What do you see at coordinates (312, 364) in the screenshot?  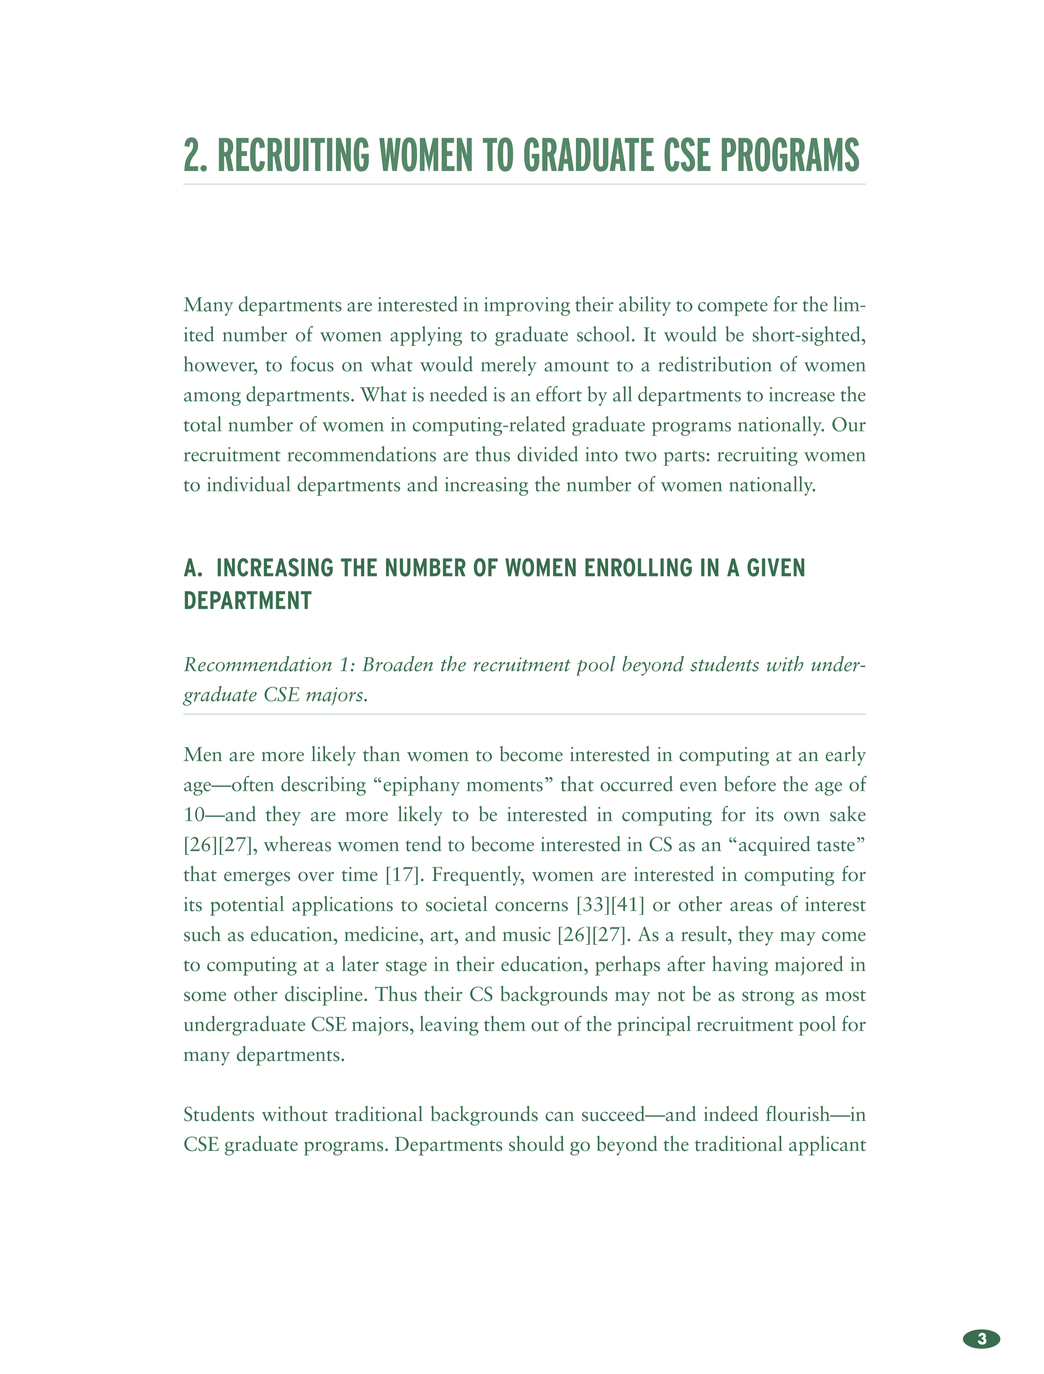 I see `focus` at bounding box center [312, 364].
